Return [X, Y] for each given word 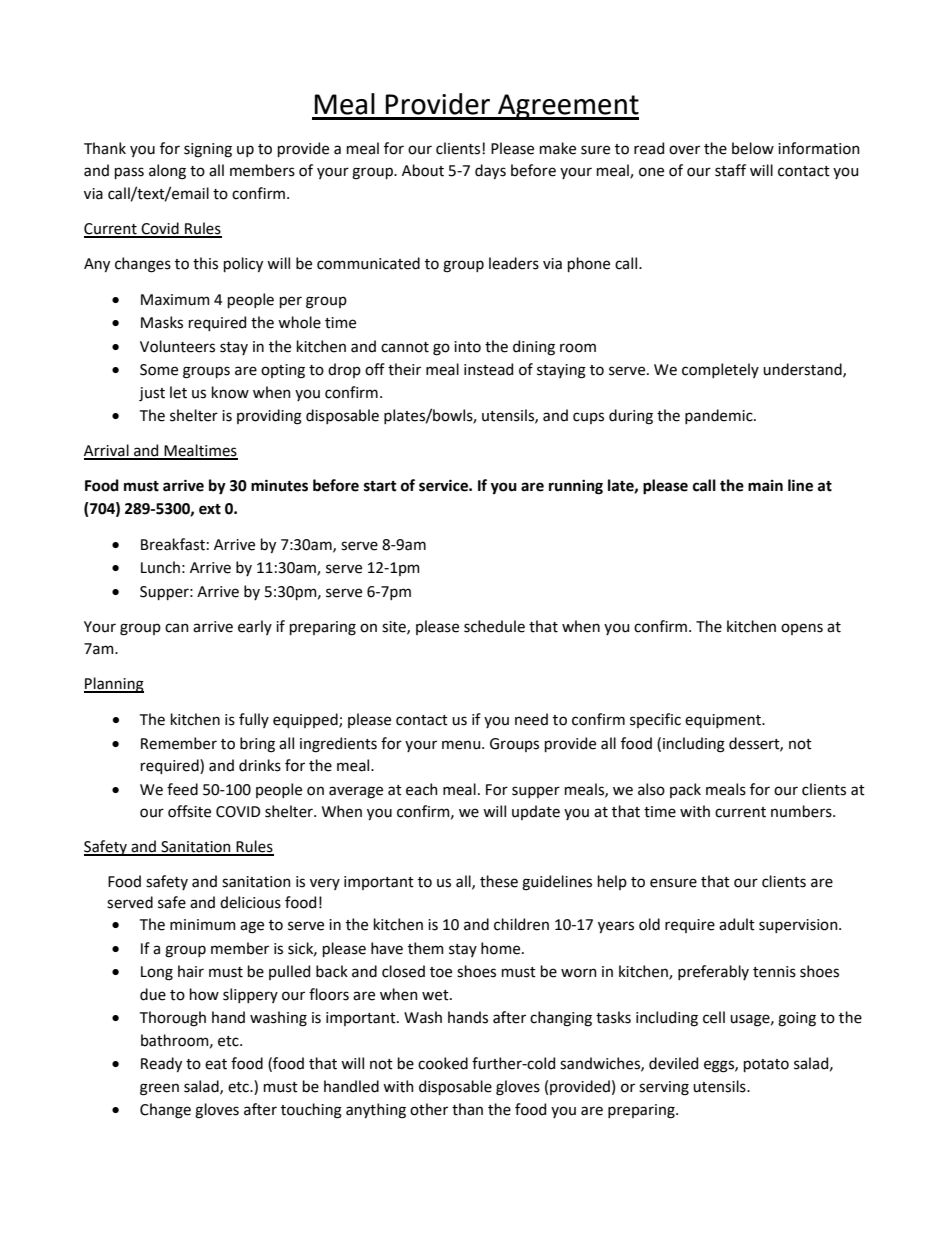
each [422, 789]
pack [685, 790]
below [753, 148]
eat [216, 1064]
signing [208, 150]
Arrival [107, 451]
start [380, 486]
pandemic [720, 416]
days [490, 171]
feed [182, 789]
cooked [443, 1063]
